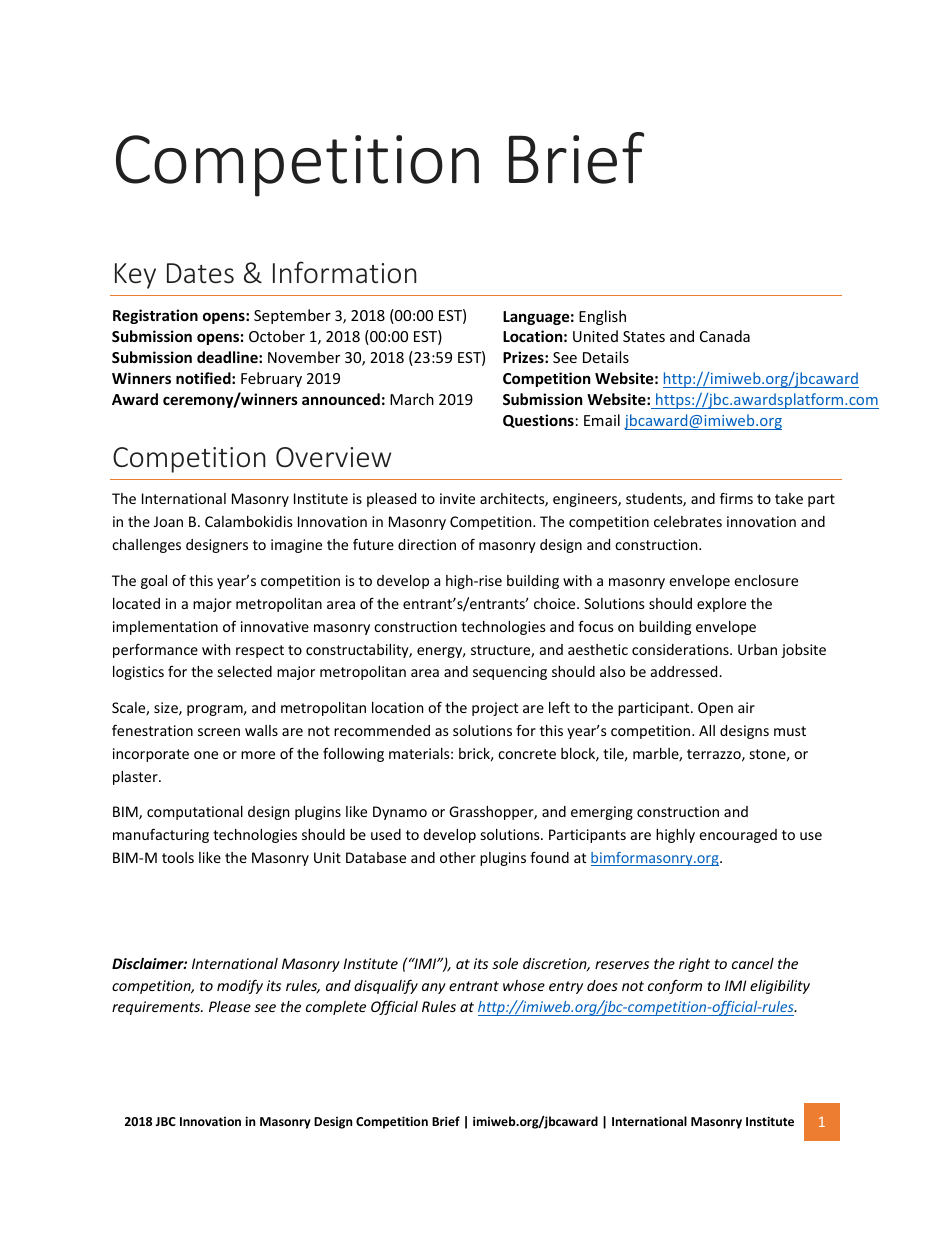 The image size is (952, 1233). What do you see at coordinates (694, 965) in the screenshot?
I see `right` at bounding box center [694, 965].
